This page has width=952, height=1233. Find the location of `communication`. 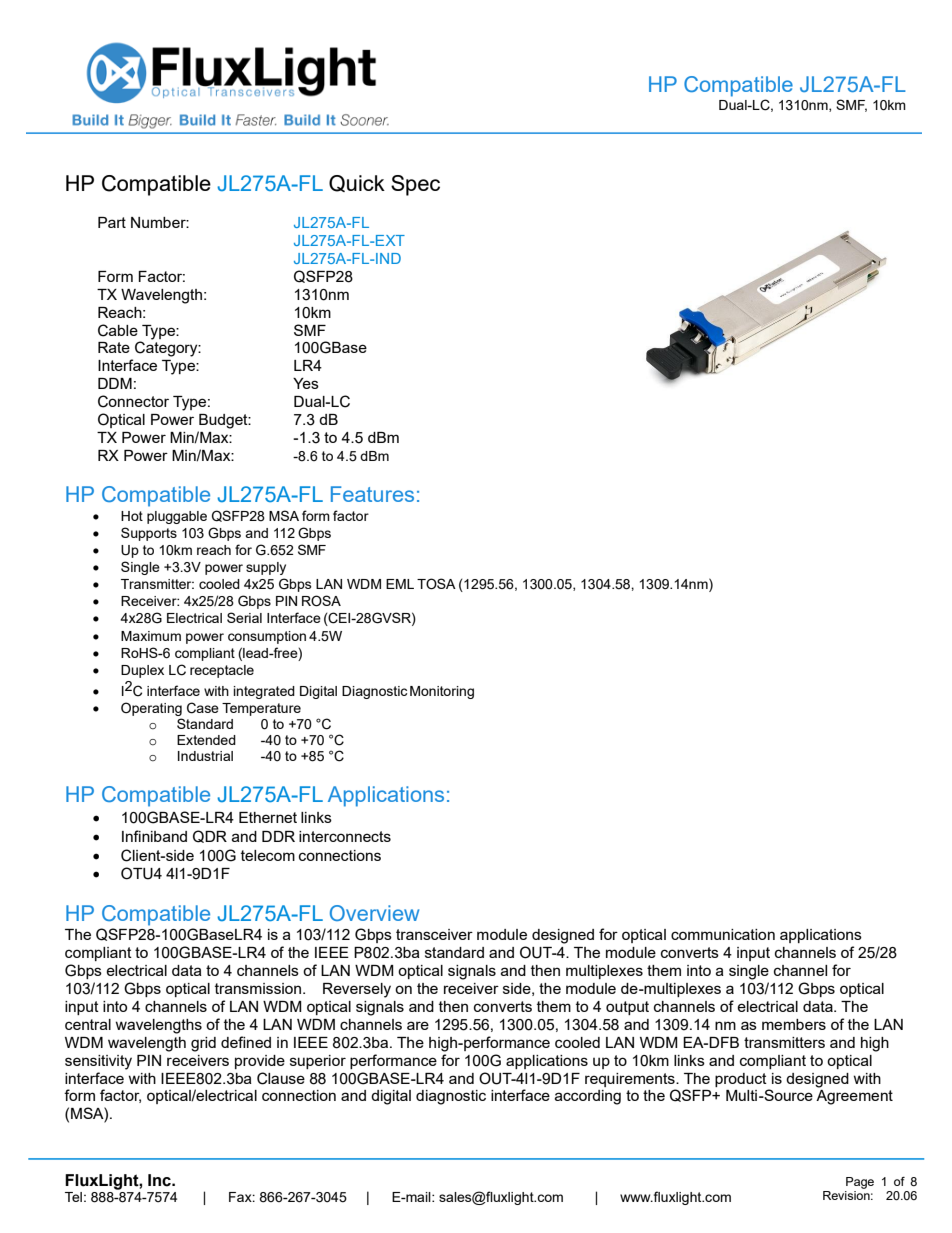

communication is located at coordinates (723, 934).
